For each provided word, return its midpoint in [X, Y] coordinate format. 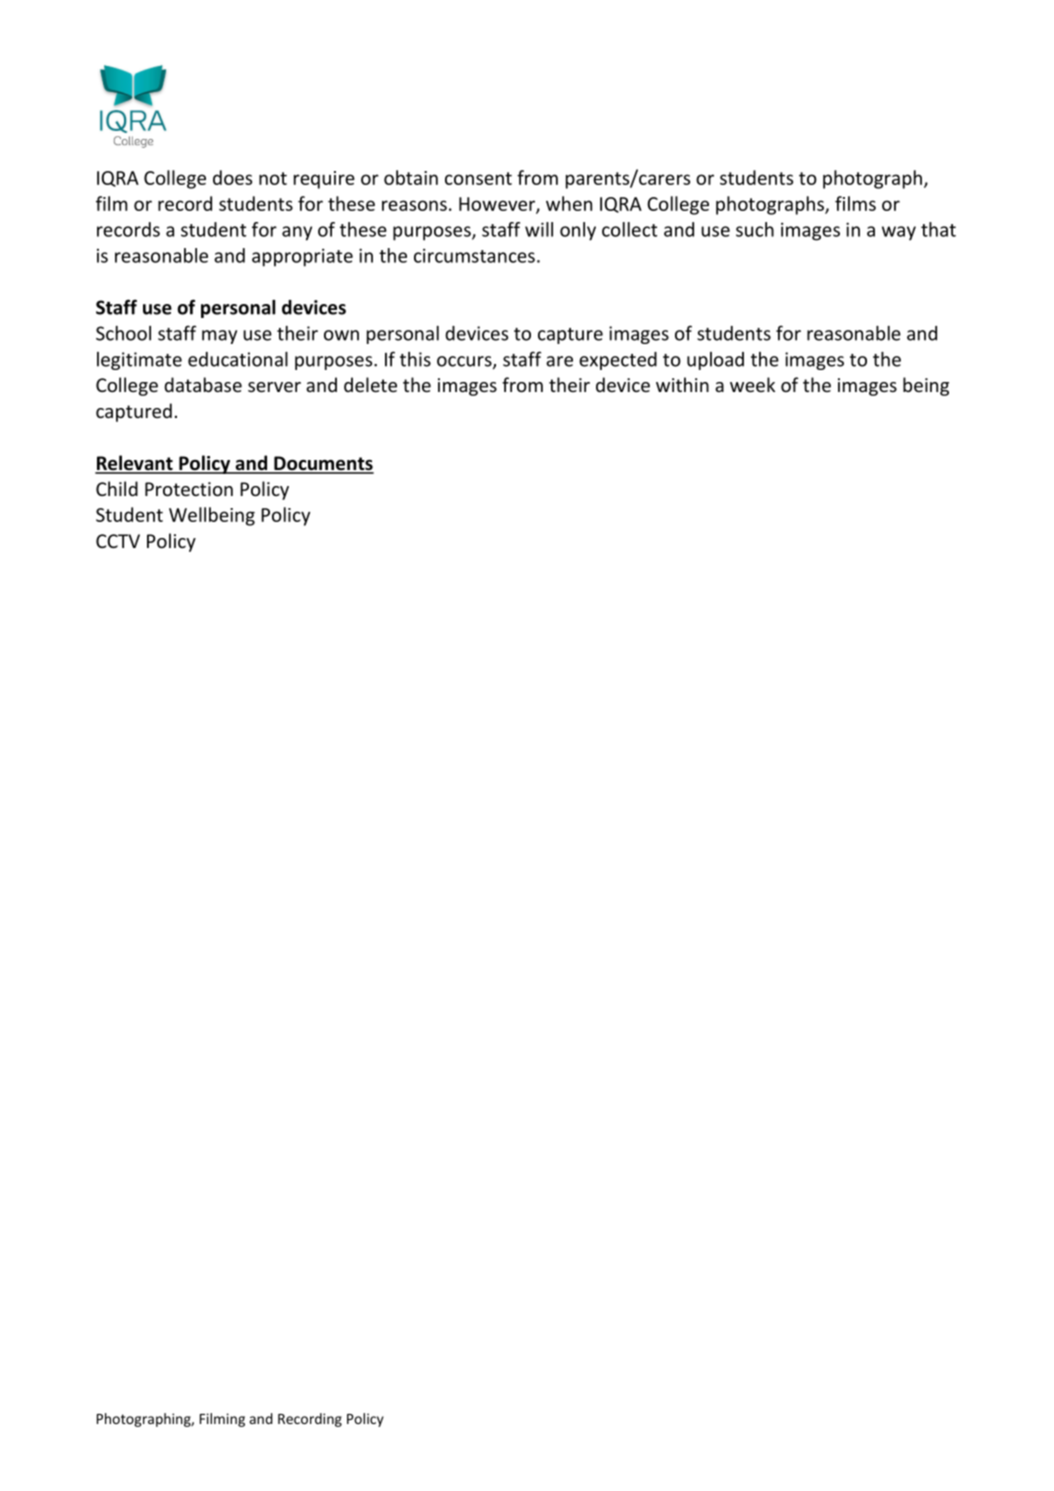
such [755, 229]
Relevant [135, 464]
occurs [465, 362]
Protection [189, 489]
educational [238, 359]
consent [478, 178]
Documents [323, 464]
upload [715, 361]
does [232, 177]
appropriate [302, 257]
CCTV [118, 541]
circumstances [474, 255]
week [752, 384]
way [899, 233]
